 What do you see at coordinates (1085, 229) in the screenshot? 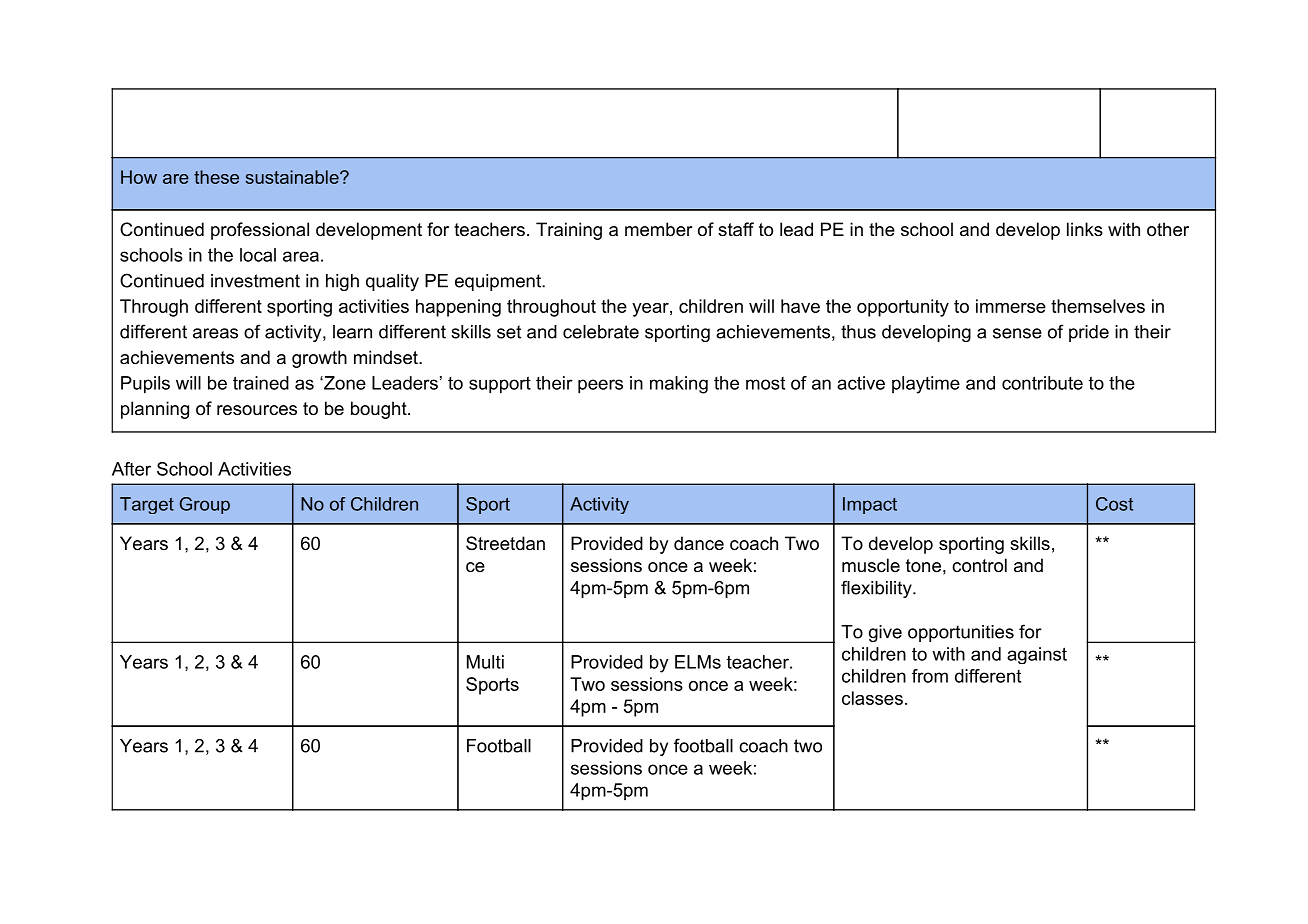
I see `links` at bounding box center [1085, 229].
